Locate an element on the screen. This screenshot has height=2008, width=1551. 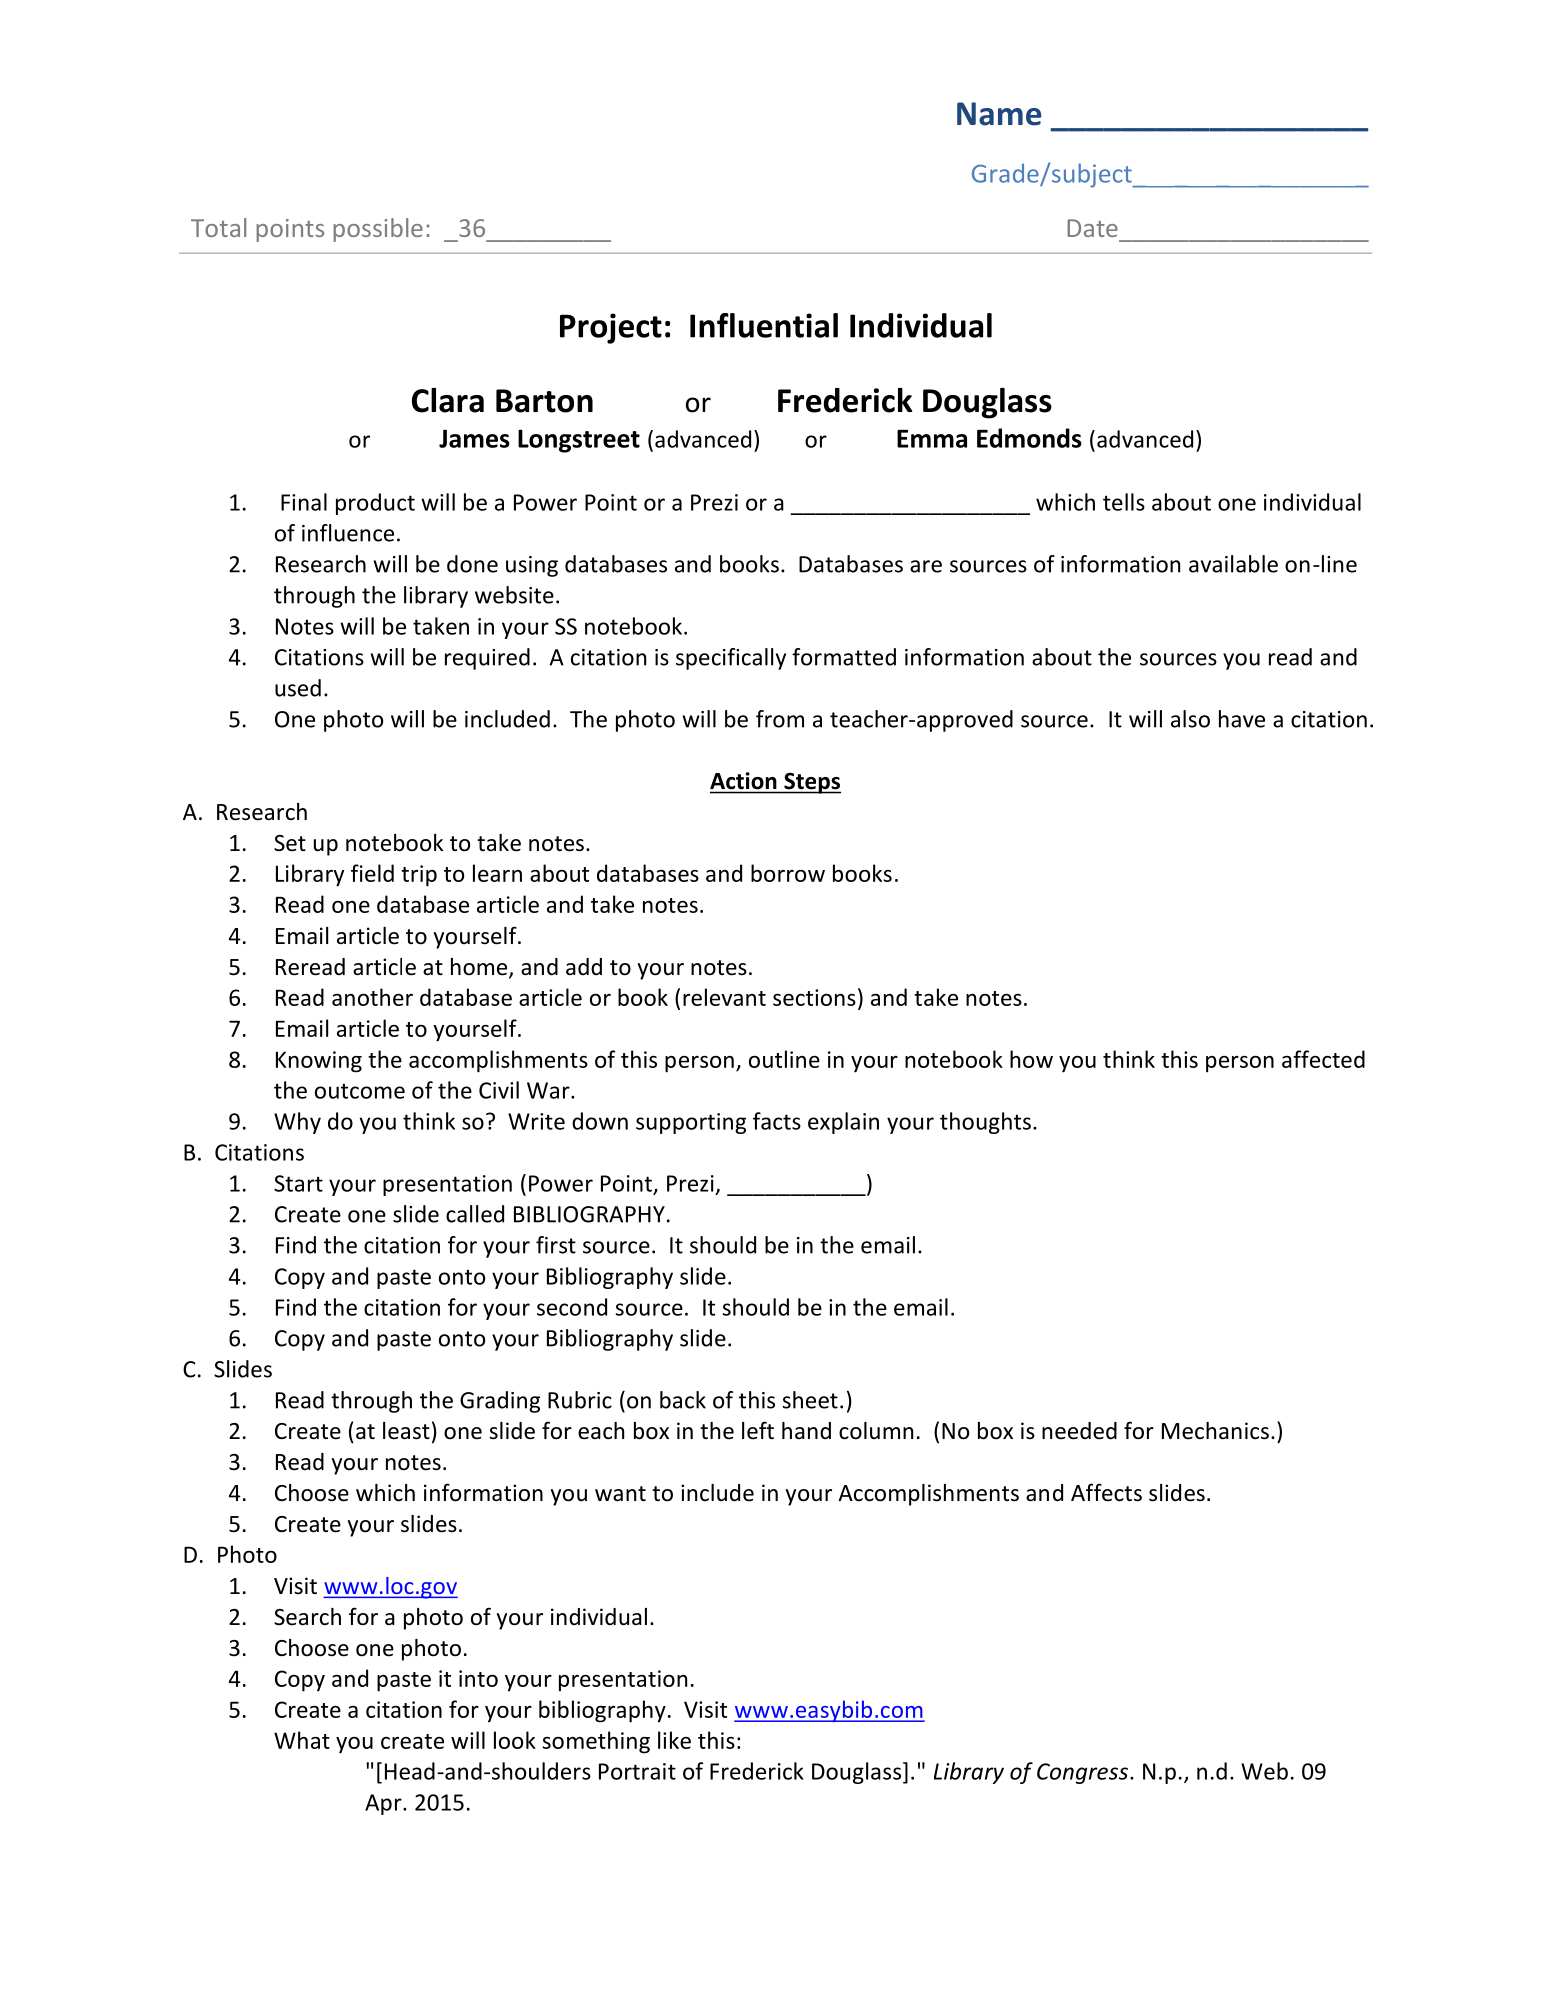
Start is located at coordinates (298, 1183).
